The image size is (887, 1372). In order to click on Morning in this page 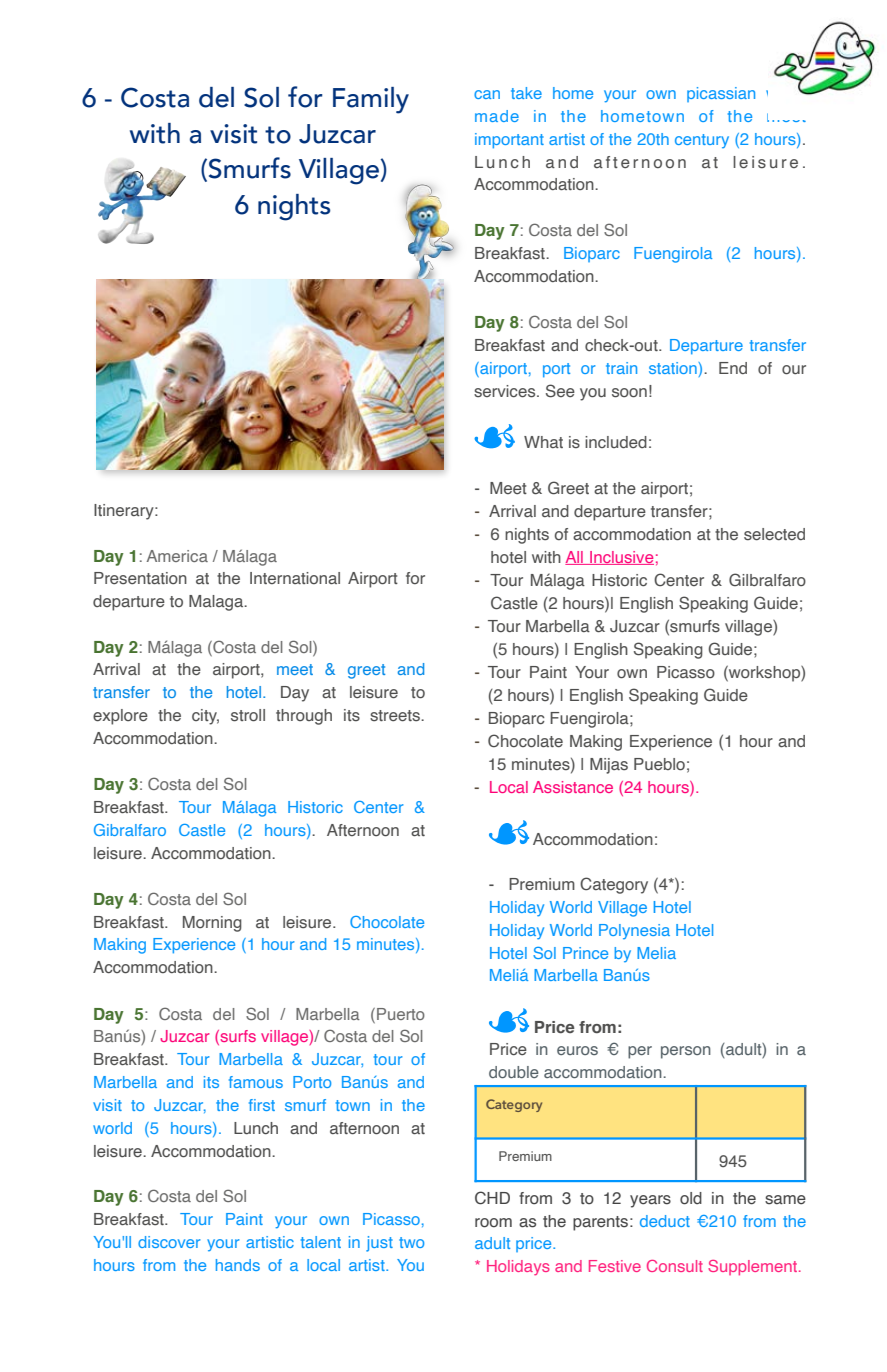, I will do `click(212, 924)`.
